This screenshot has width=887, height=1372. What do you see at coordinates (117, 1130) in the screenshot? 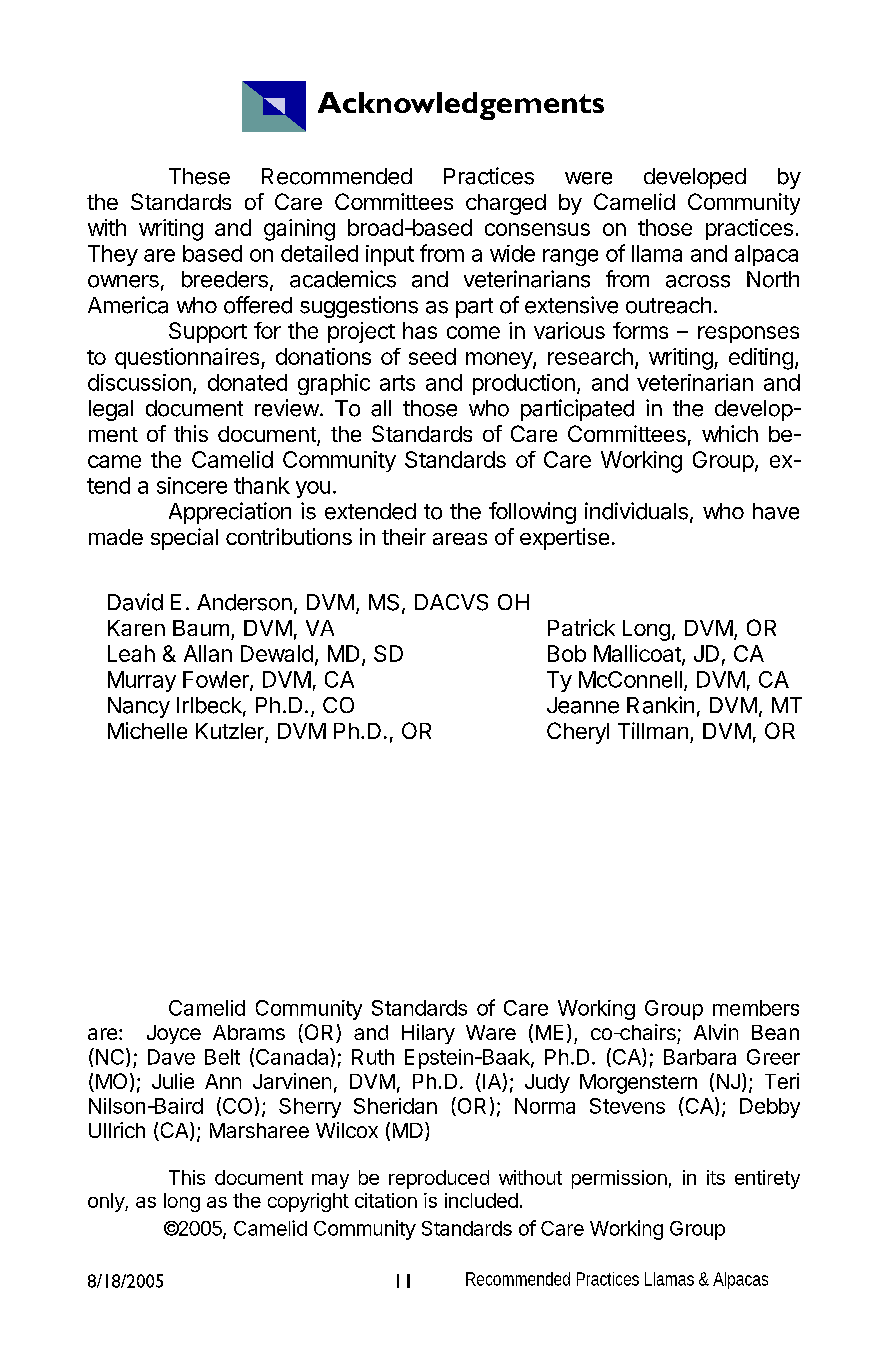
I see `Ullrich` at bounding box center [117, 1130].
